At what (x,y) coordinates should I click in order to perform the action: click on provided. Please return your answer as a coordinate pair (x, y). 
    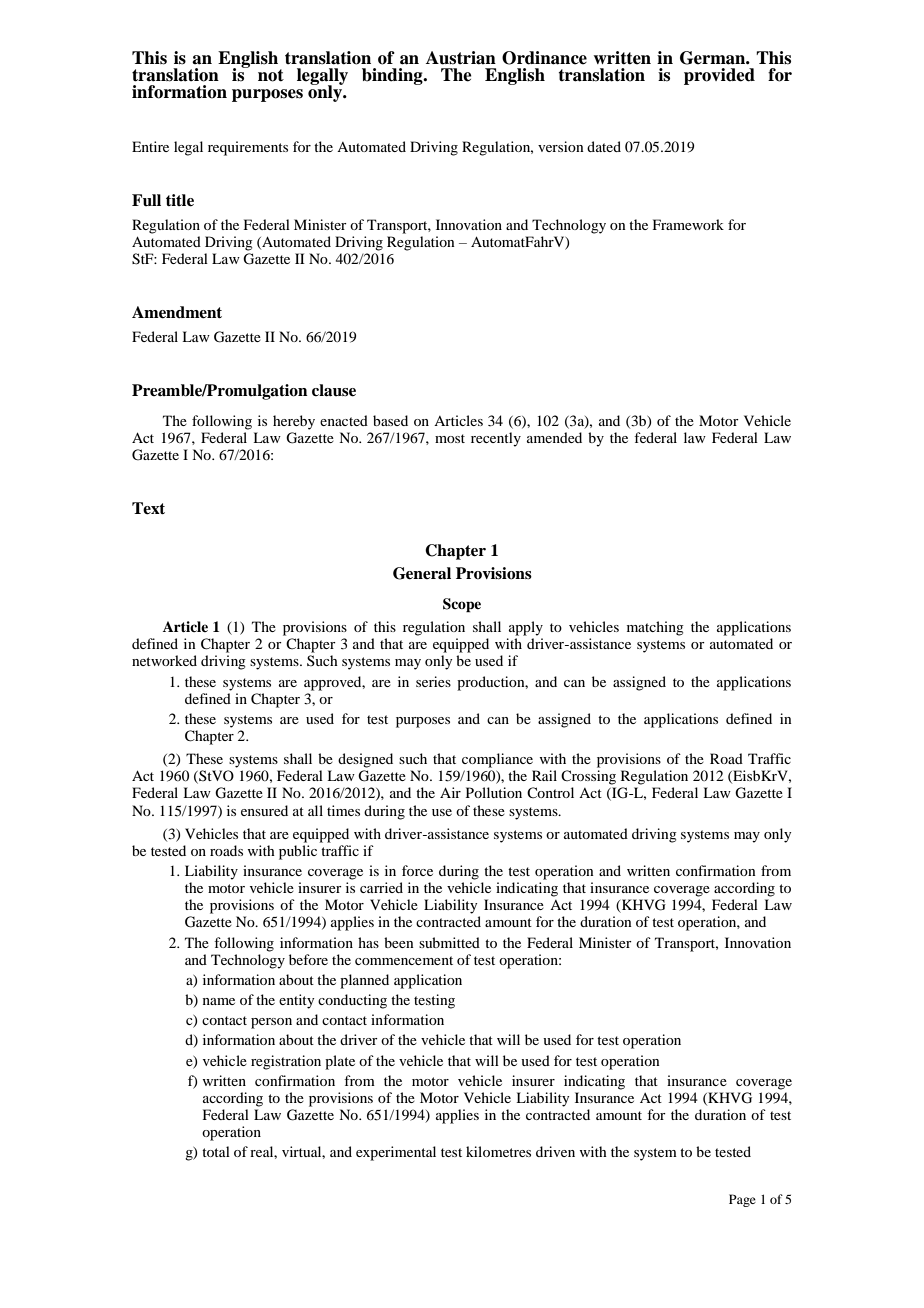
    Looking at the image, I should click on (719, 76).
